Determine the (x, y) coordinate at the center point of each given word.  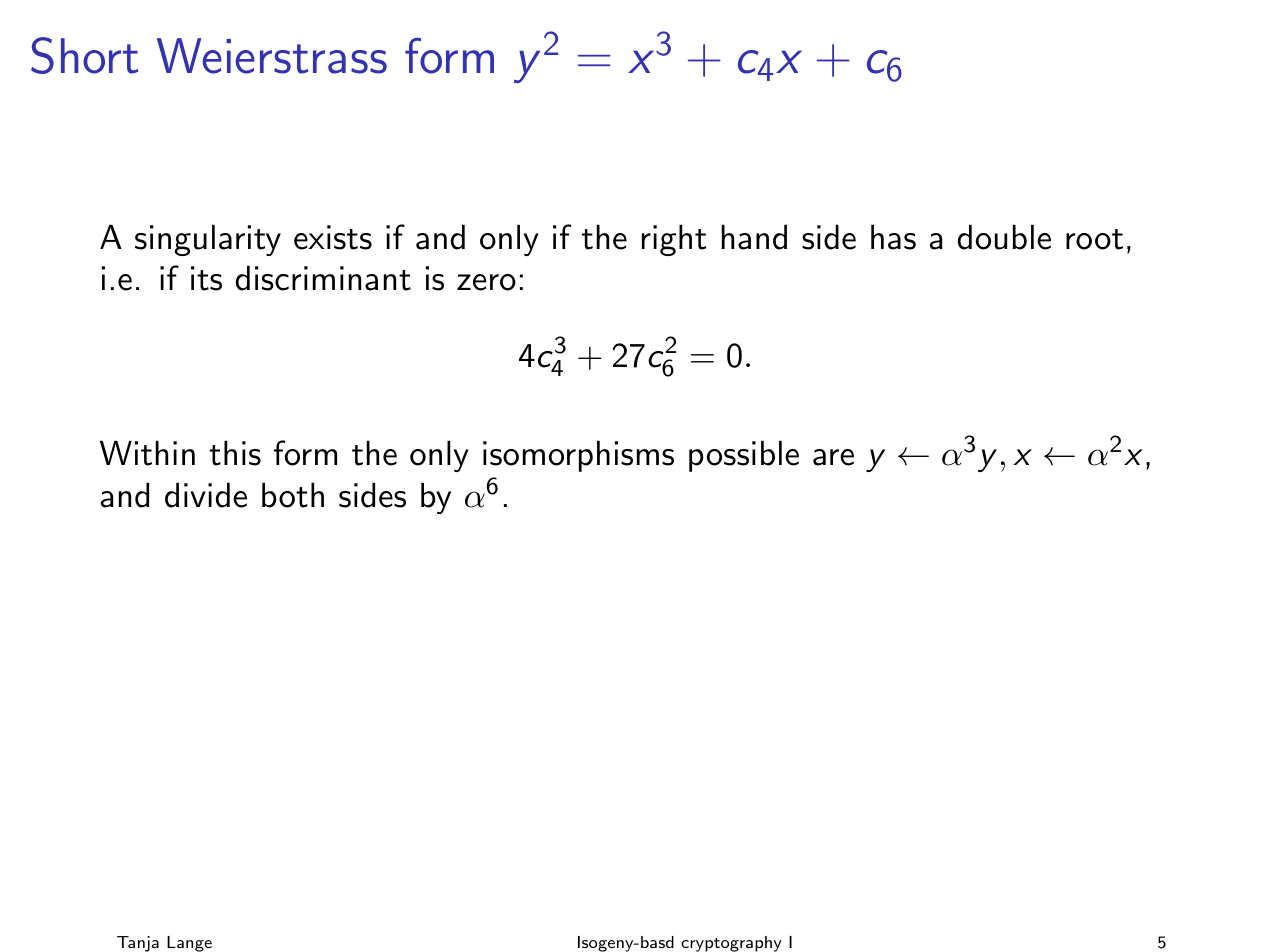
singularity (208, 240)
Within (147, 453)
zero (486, 282)
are (833, 457)
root (1094, 239)
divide (206, 495)
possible (744, 456)
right (674, 240)
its (206, 278)
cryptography (731, 944)
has (893, 237)
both (293, 495)
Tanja (138, 944)
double (1004, 237)
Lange (189, 944)
